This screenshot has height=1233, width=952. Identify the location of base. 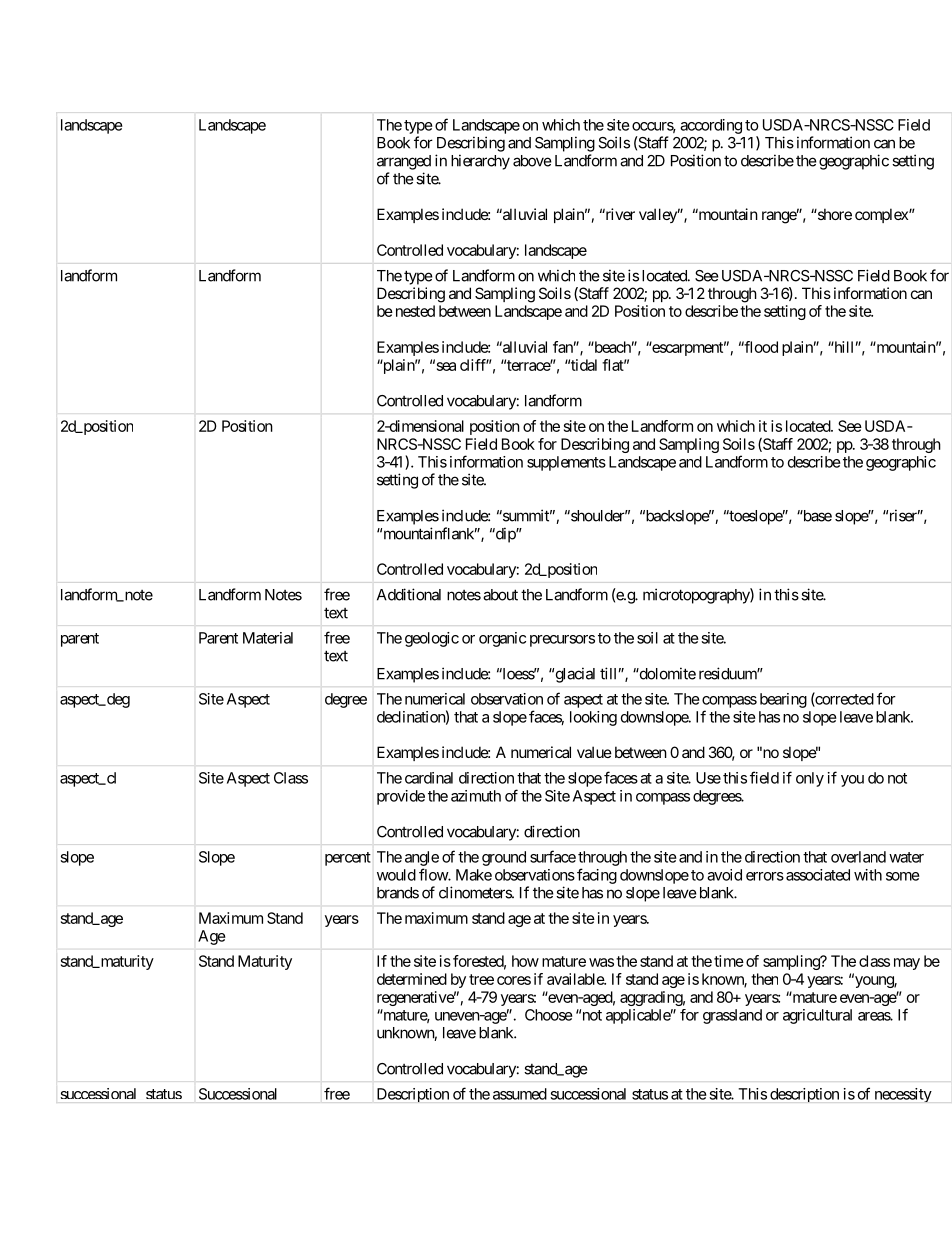
(816, 516).
